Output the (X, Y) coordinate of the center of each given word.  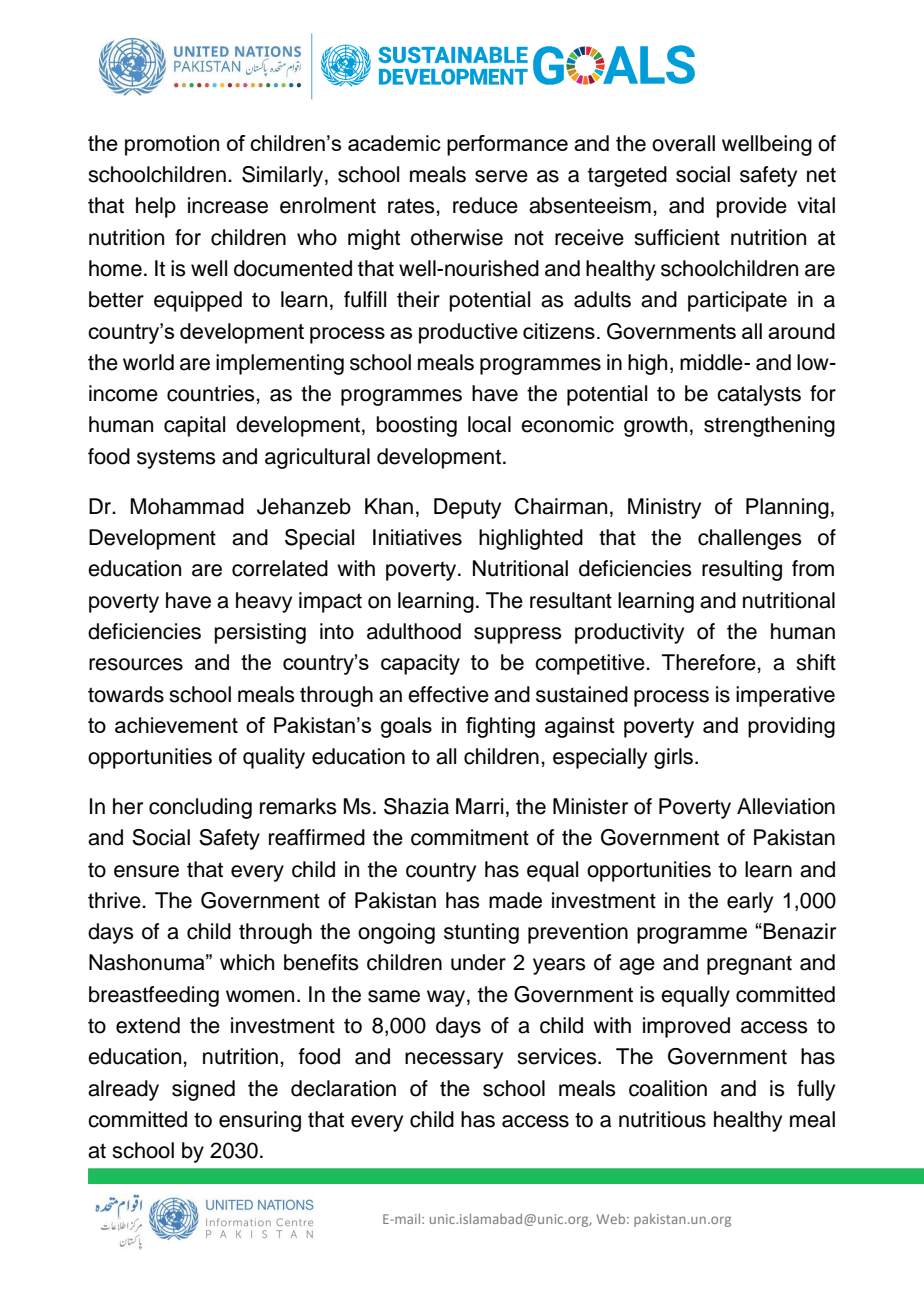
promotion (172, 145)
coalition (668, 1088)
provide (752, 207)
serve (501, 176)
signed (203, 1090)
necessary (454, 1060)
